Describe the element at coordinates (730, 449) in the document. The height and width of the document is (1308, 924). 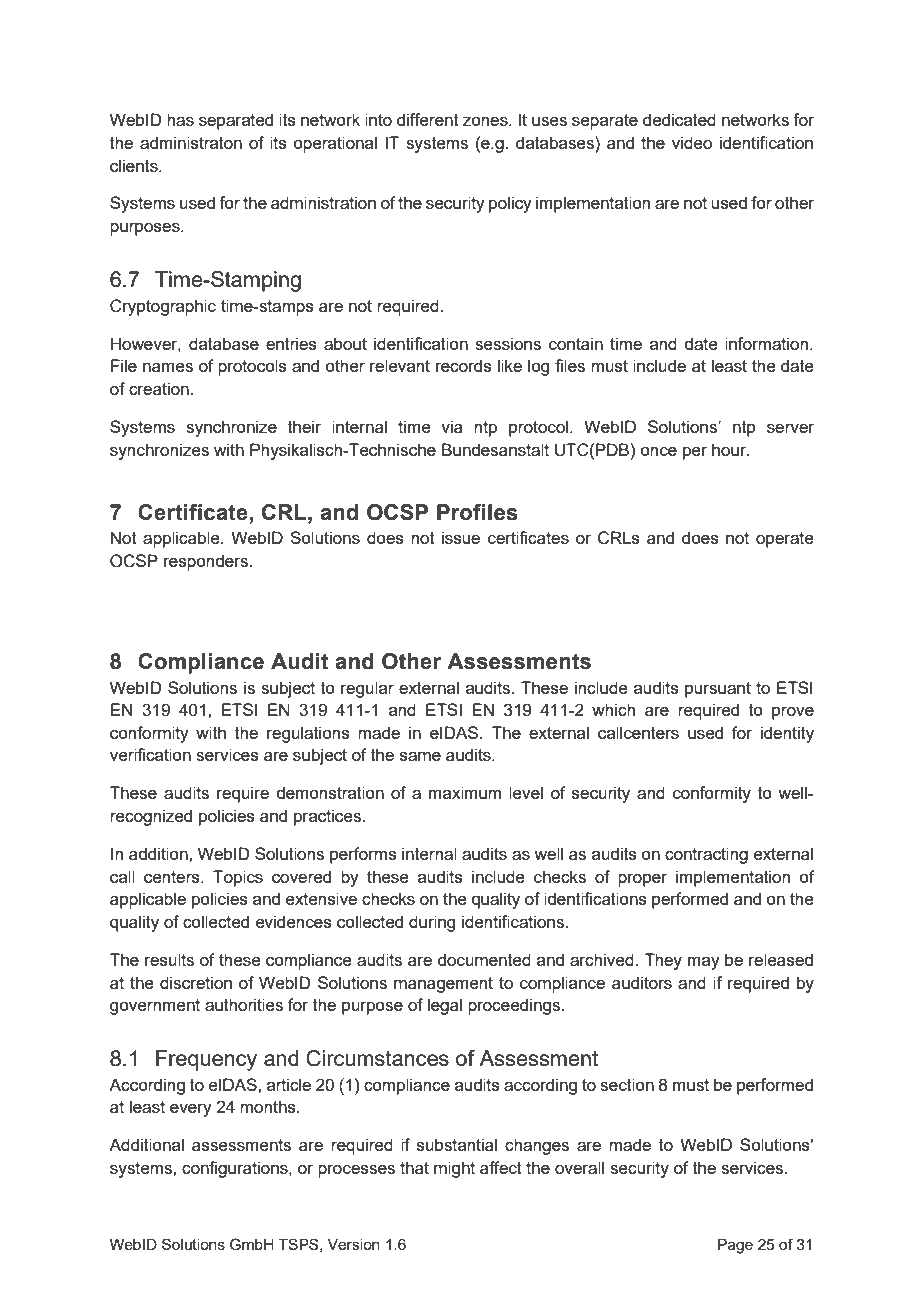
I see `hour` at that location.
